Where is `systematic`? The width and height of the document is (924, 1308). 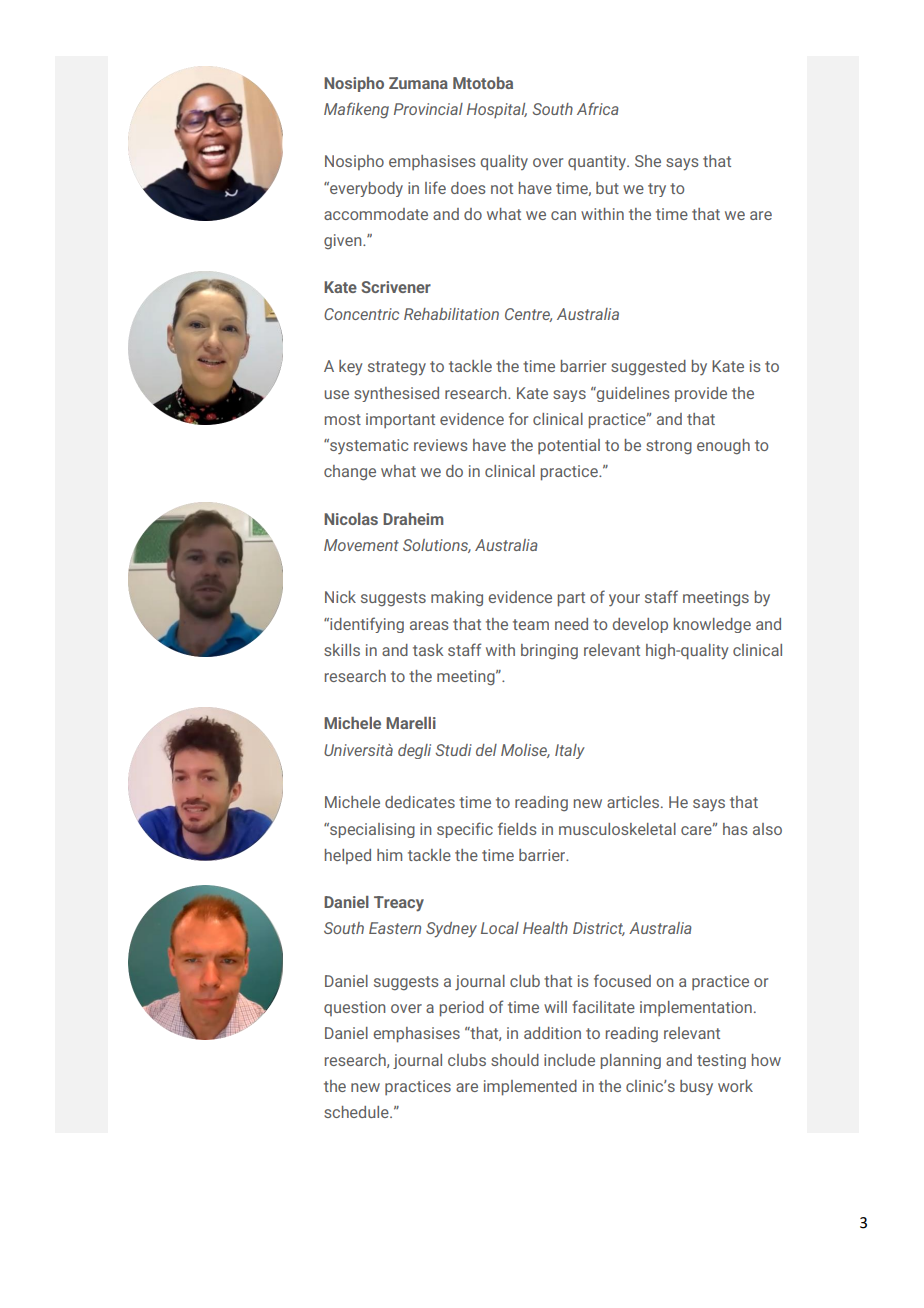 systematic is located at coordinates (368, 446).
